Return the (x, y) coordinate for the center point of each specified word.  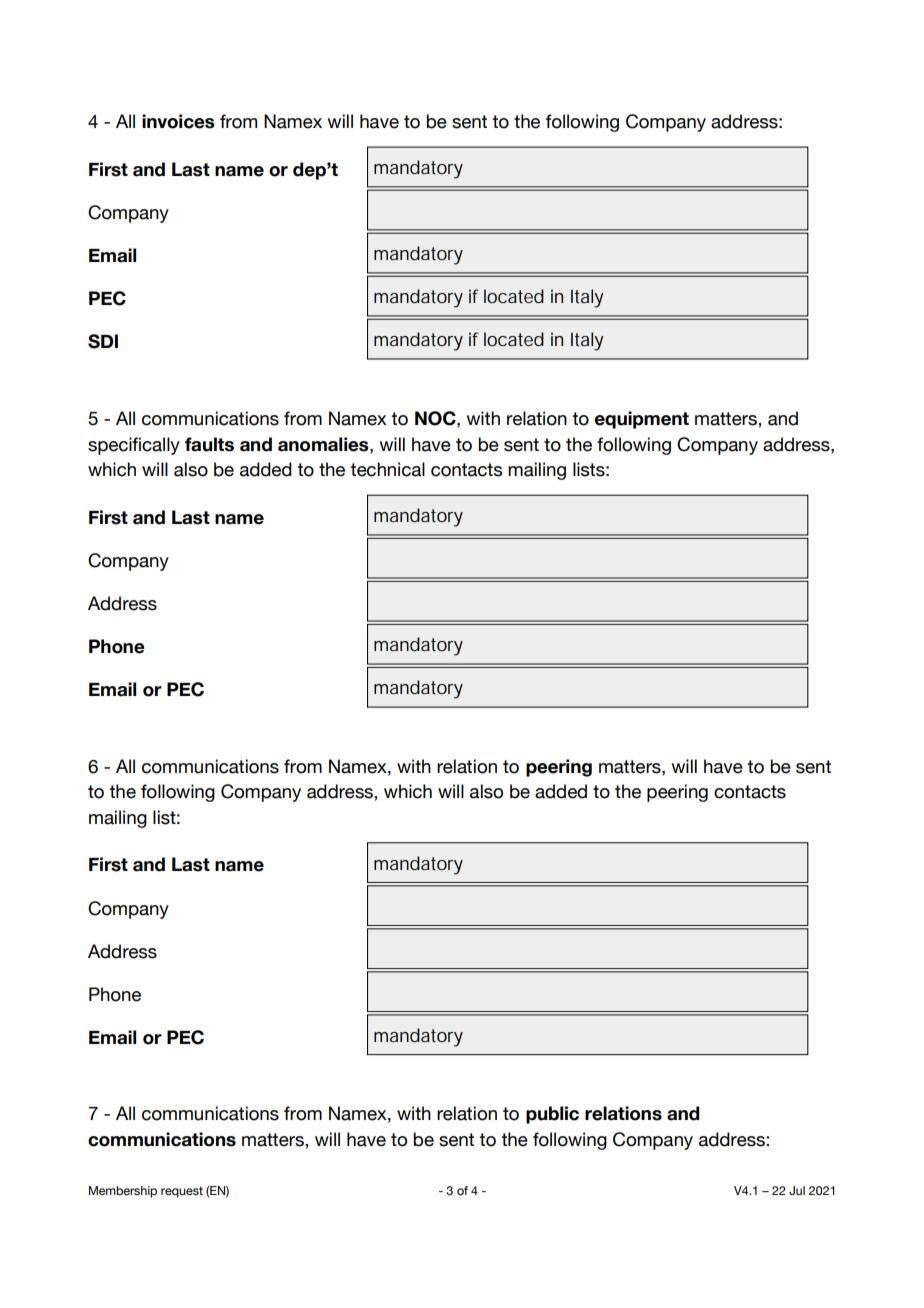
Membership (123, 1192)
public (552, 1115)
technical (387, 469)
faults (209, 444)
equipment (641, 420)
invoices (178, 121)
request (182, 1192)
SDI (103, 341)
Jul (797, 1190)
